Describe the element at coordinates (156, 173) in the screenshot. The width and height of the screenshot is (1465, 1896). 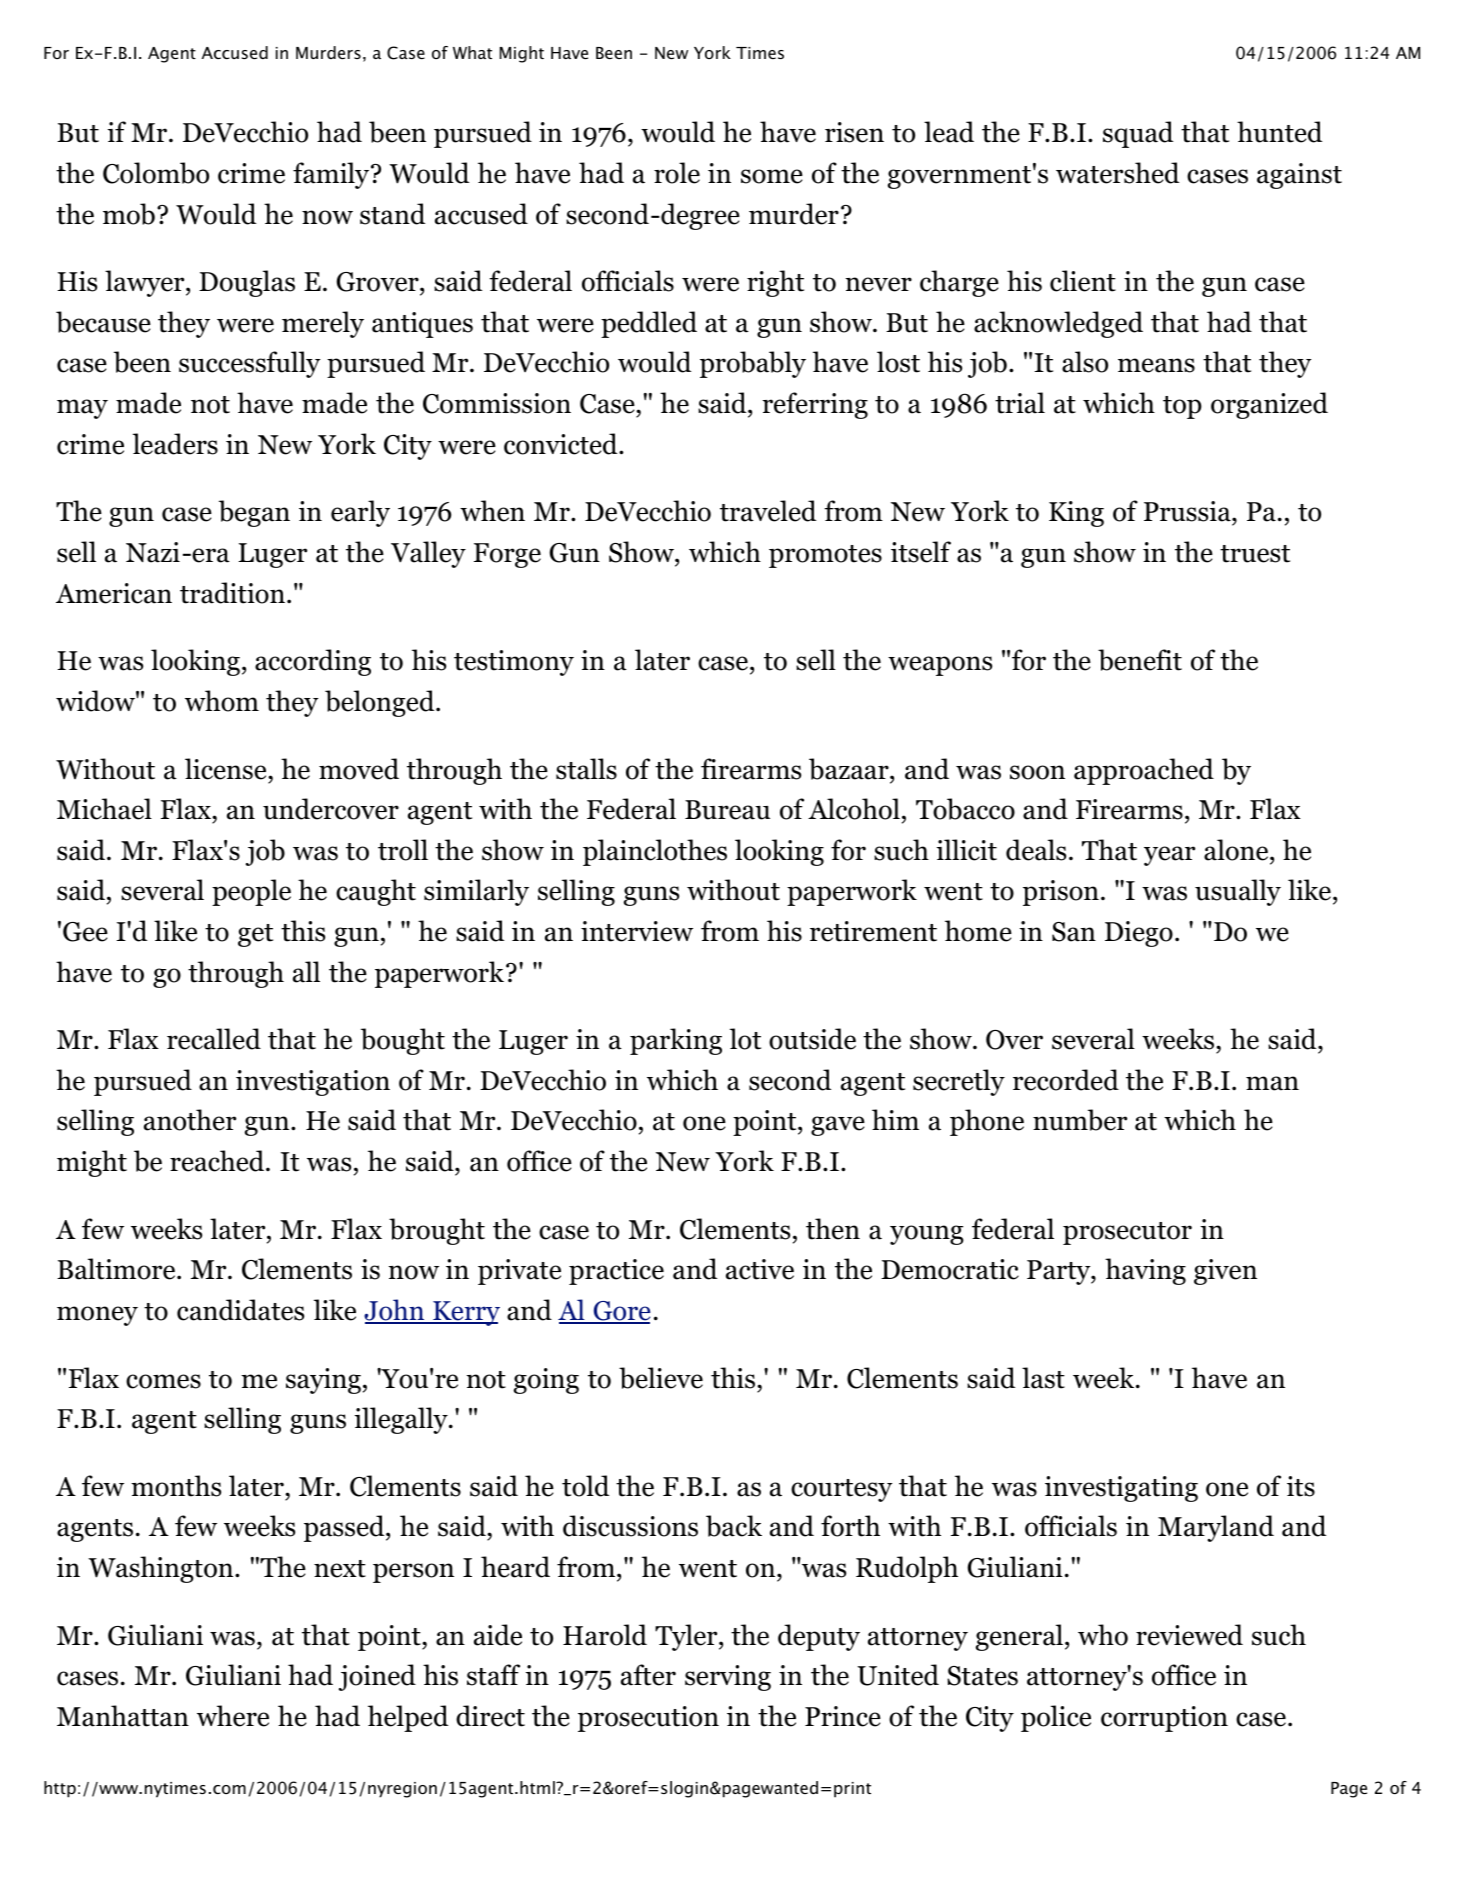
I see `Colombo` at that location.
